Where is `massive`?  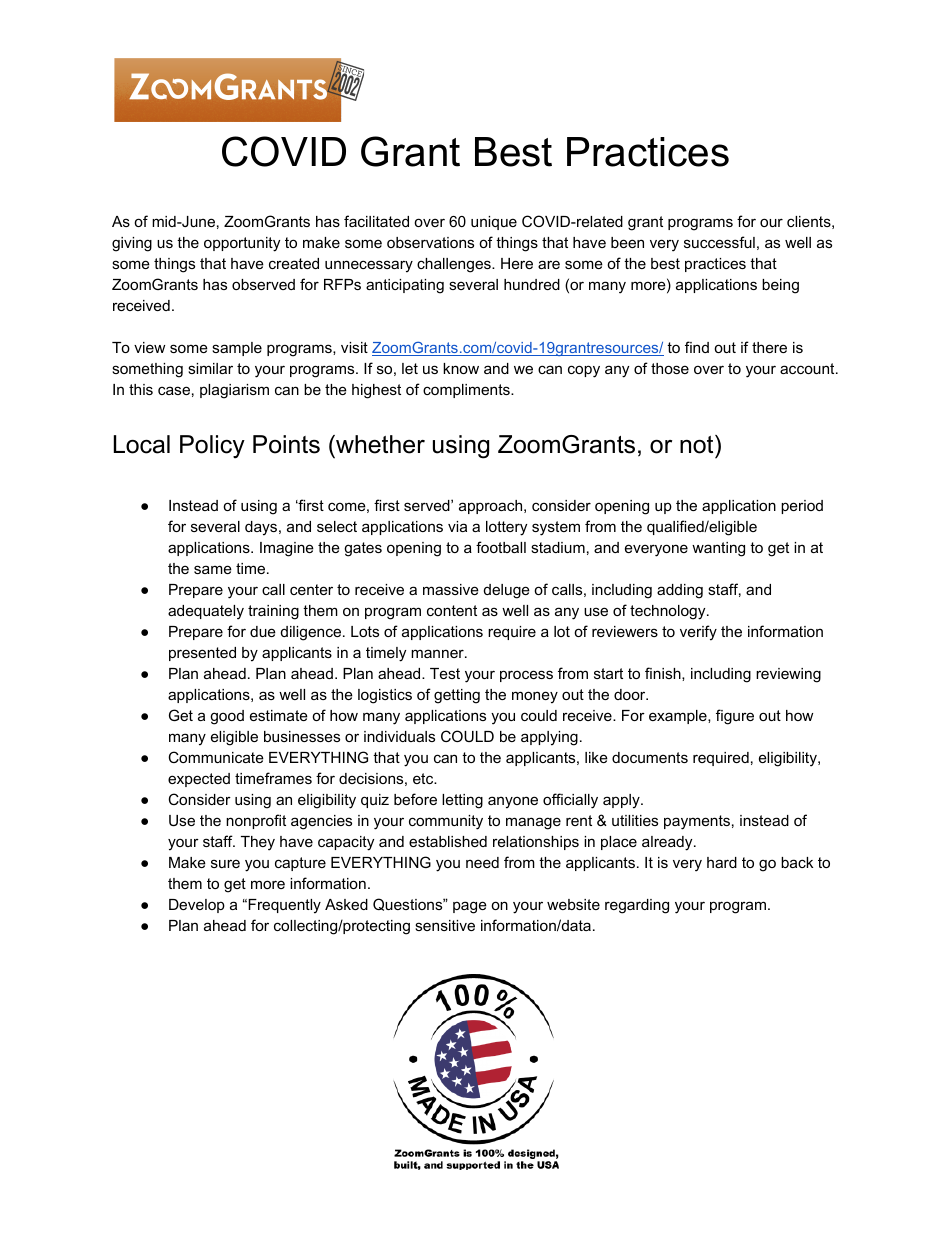 massive is located at coordinates (451, 589).
